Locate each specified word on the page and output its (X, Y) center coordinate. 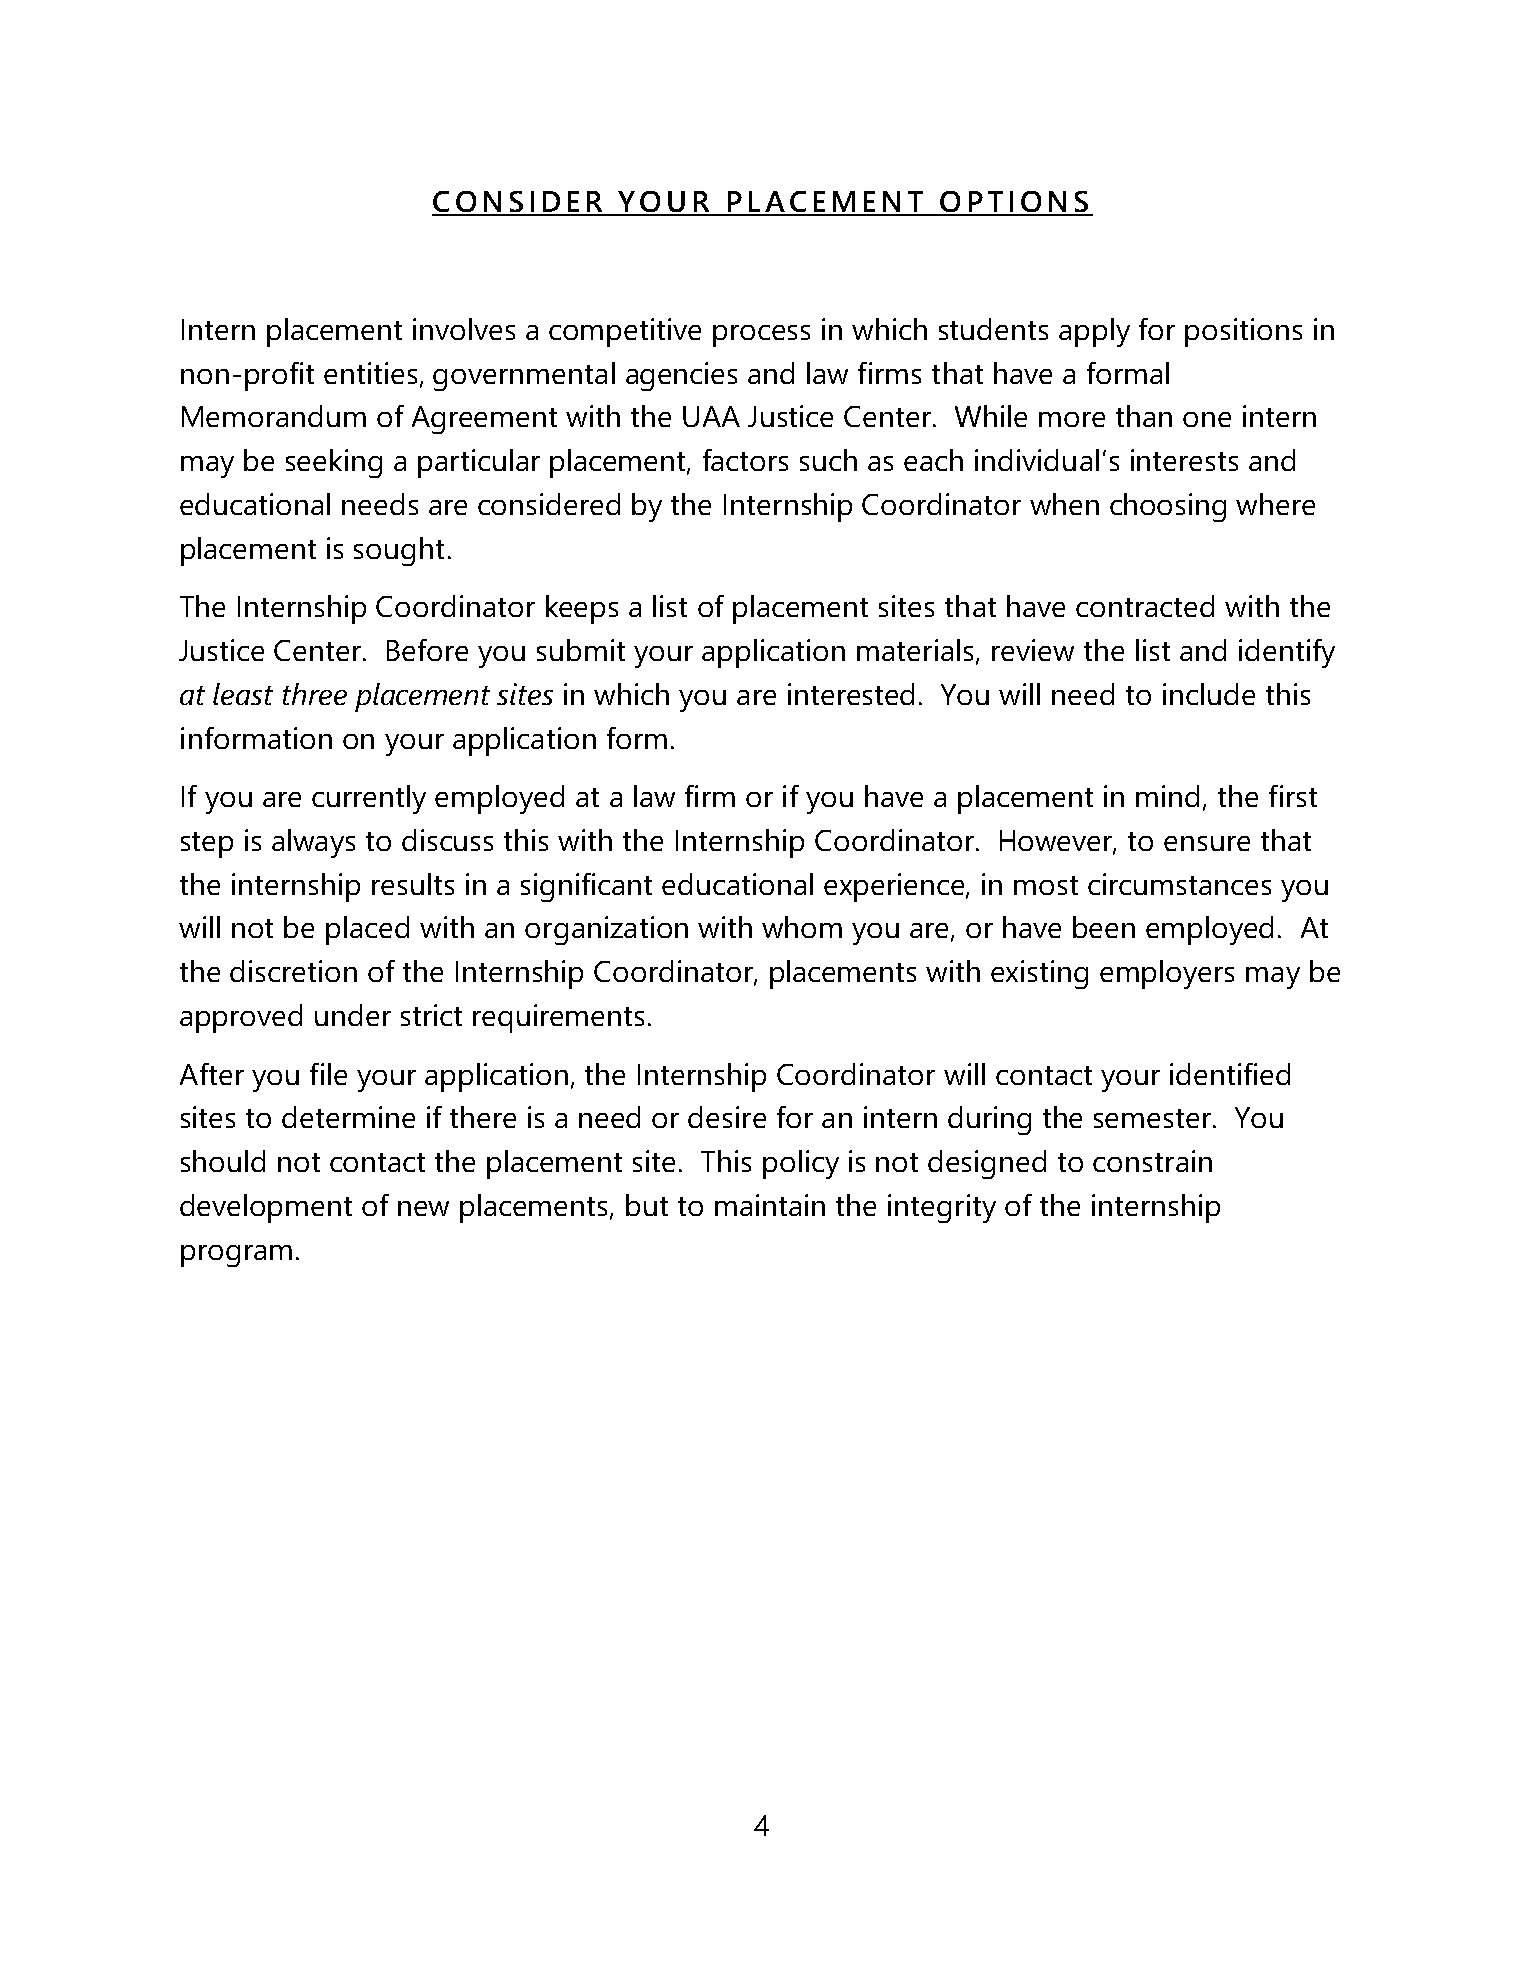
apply (1094, 332)
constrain (1152, 1161)
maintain (770, 1205)
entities (370, 373)
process (761, 336)
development (266, 1208)
